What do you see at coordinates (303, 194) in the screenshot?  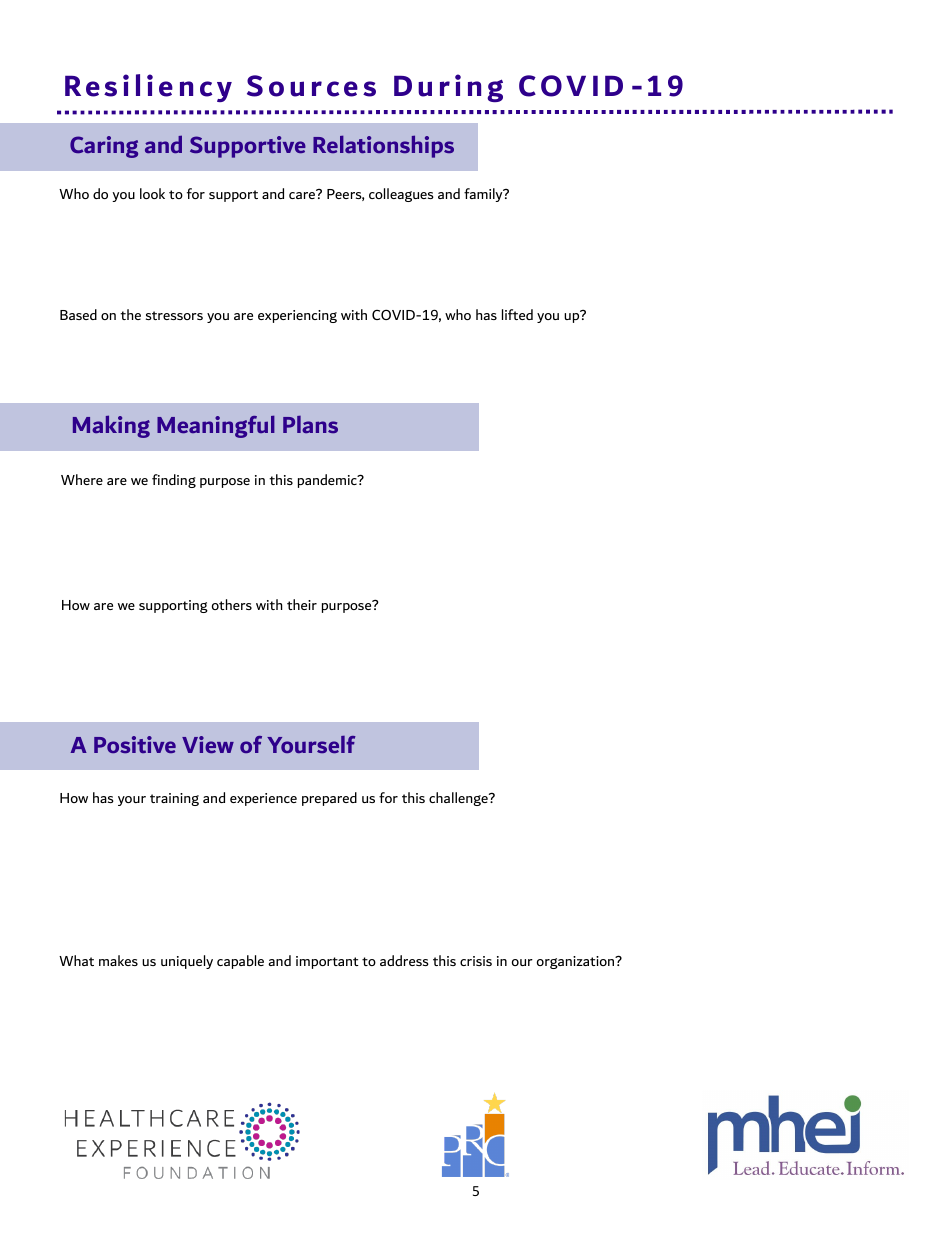 I see `care` at bounding box center [303, 194].
